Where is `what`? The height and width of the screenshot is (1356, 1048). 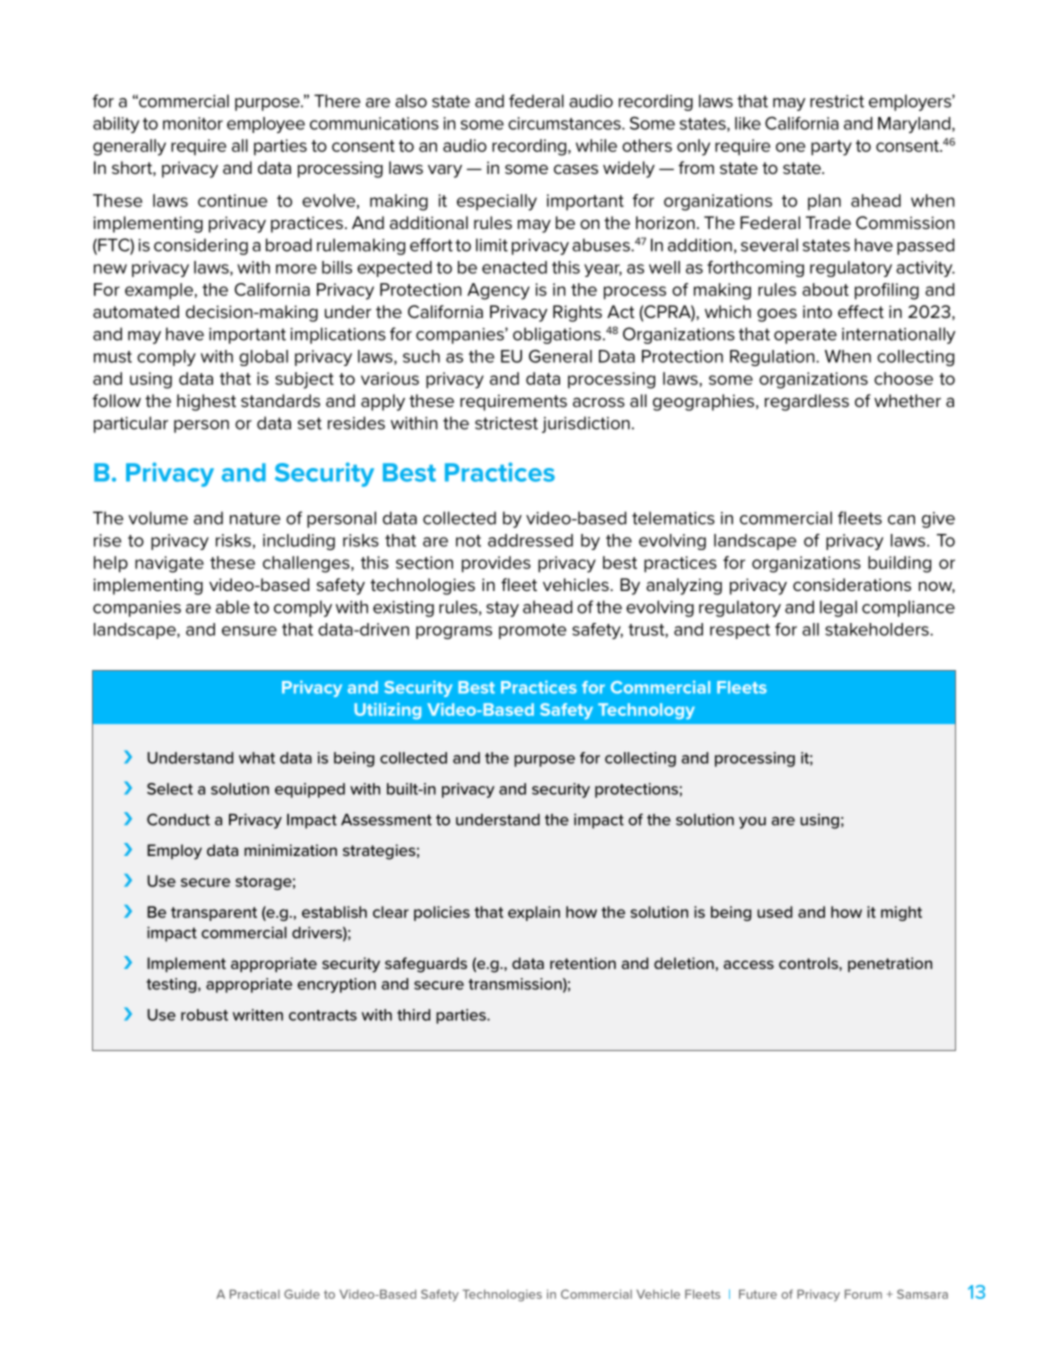 what is located at coordinates (257, 758).
